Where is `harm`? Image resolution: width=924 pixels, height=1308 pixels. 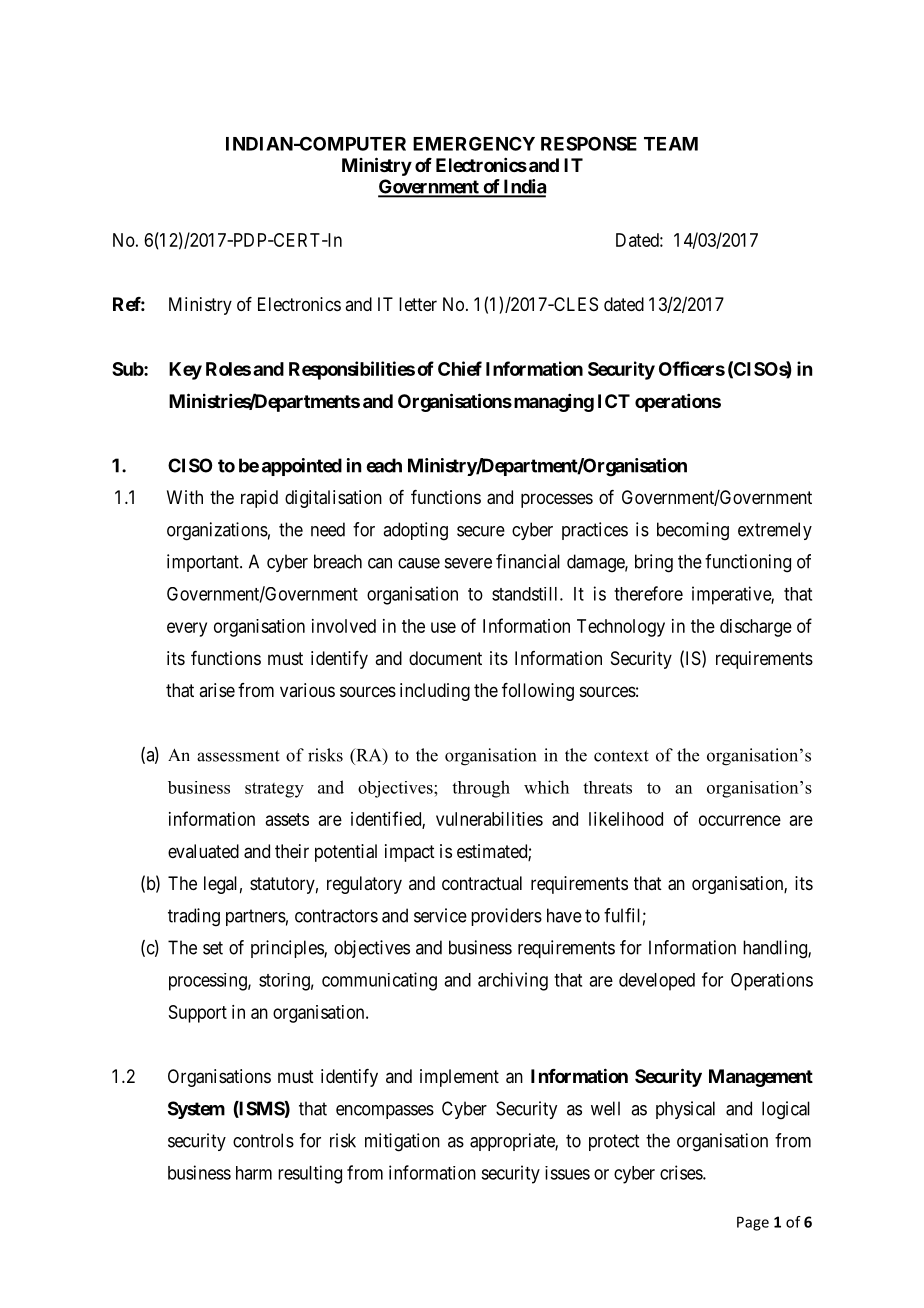
harm is located at coordinates (254, 1173).
